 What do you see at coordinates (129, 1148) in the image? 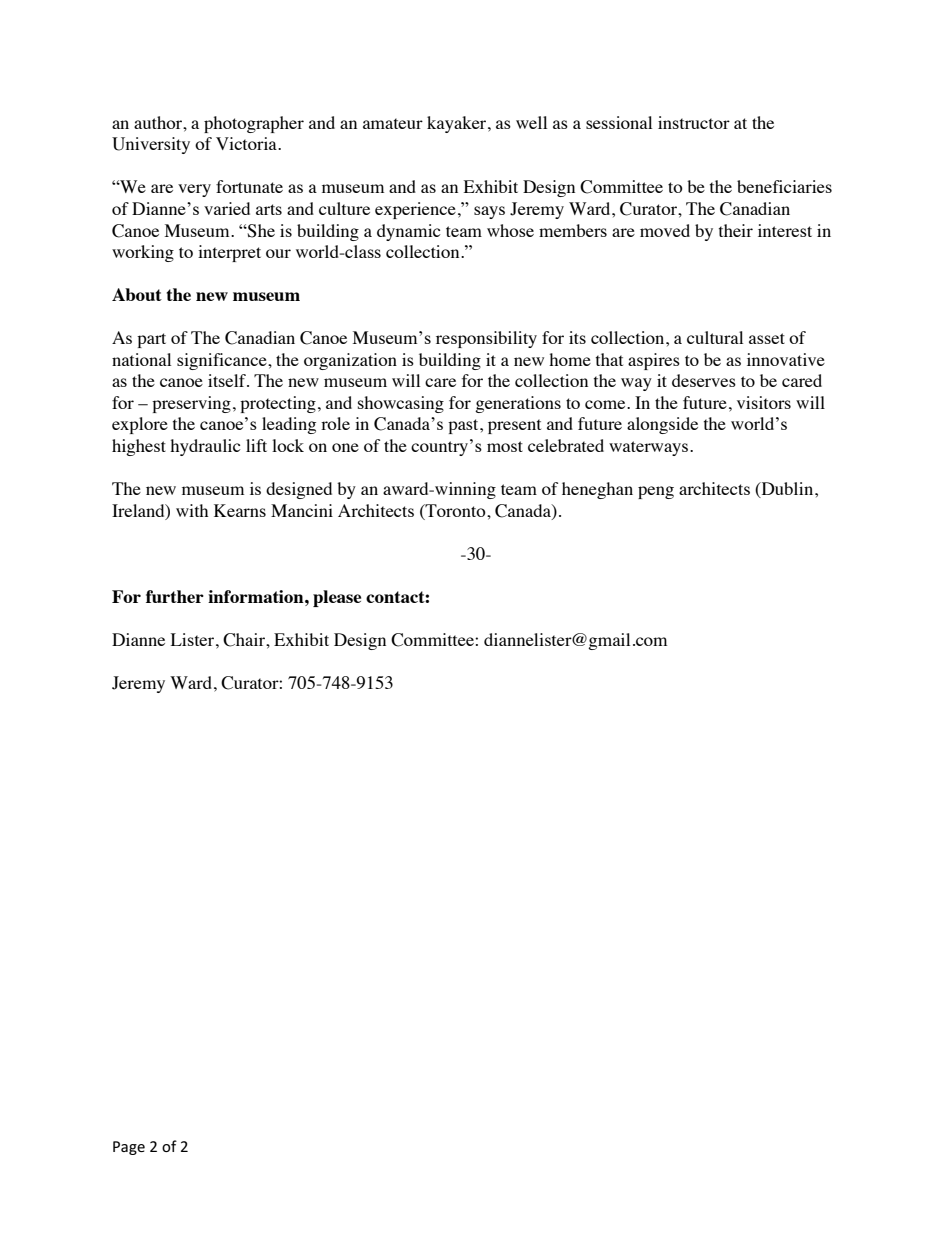
I see `Page` at bounding box center [129, 1148].
